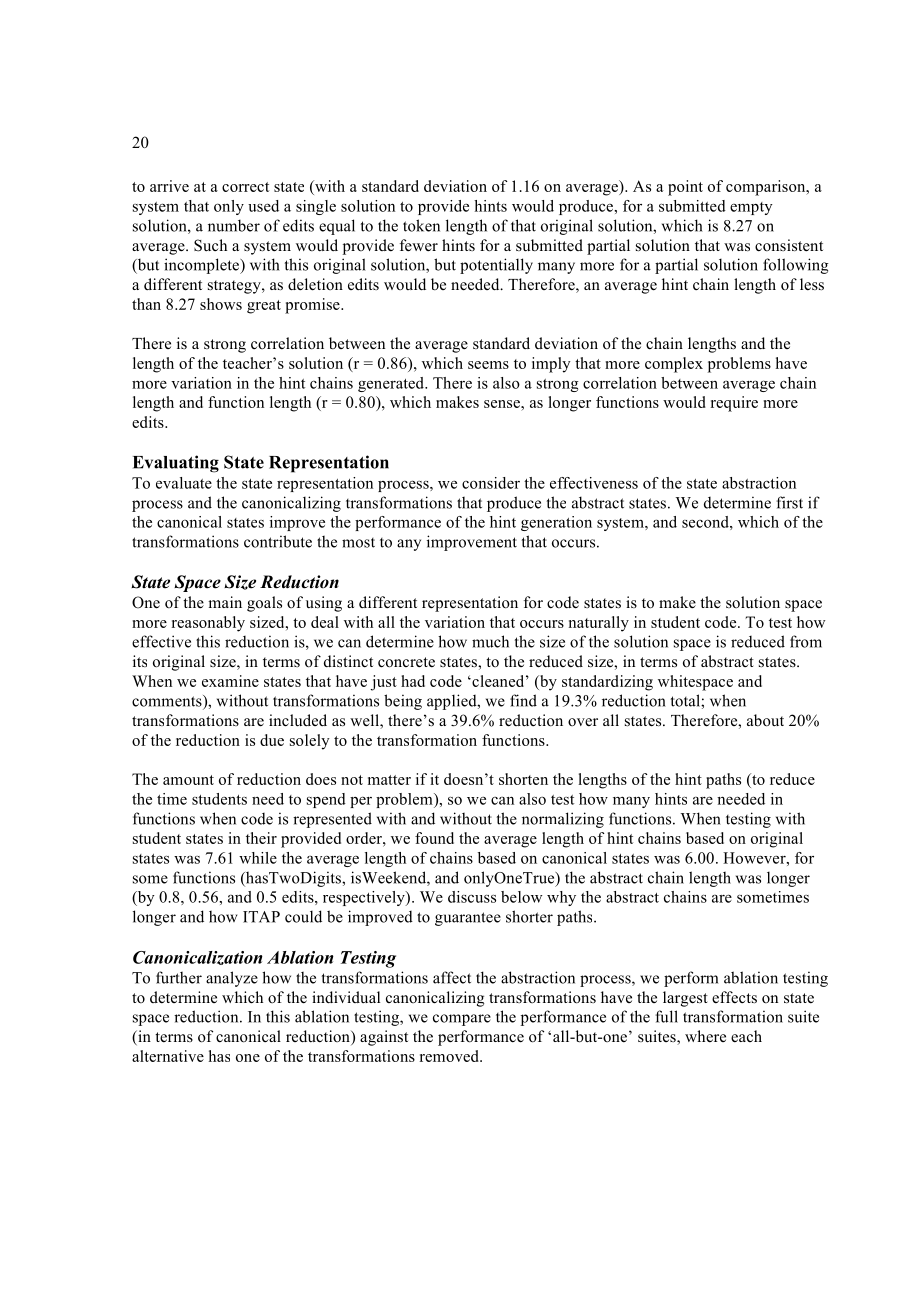 The height and width of the screenshot is (1308, 924). What do you see at coordinates (221, 304) in the screenshot?
I see `shows` at bounding box center [221, 304].
